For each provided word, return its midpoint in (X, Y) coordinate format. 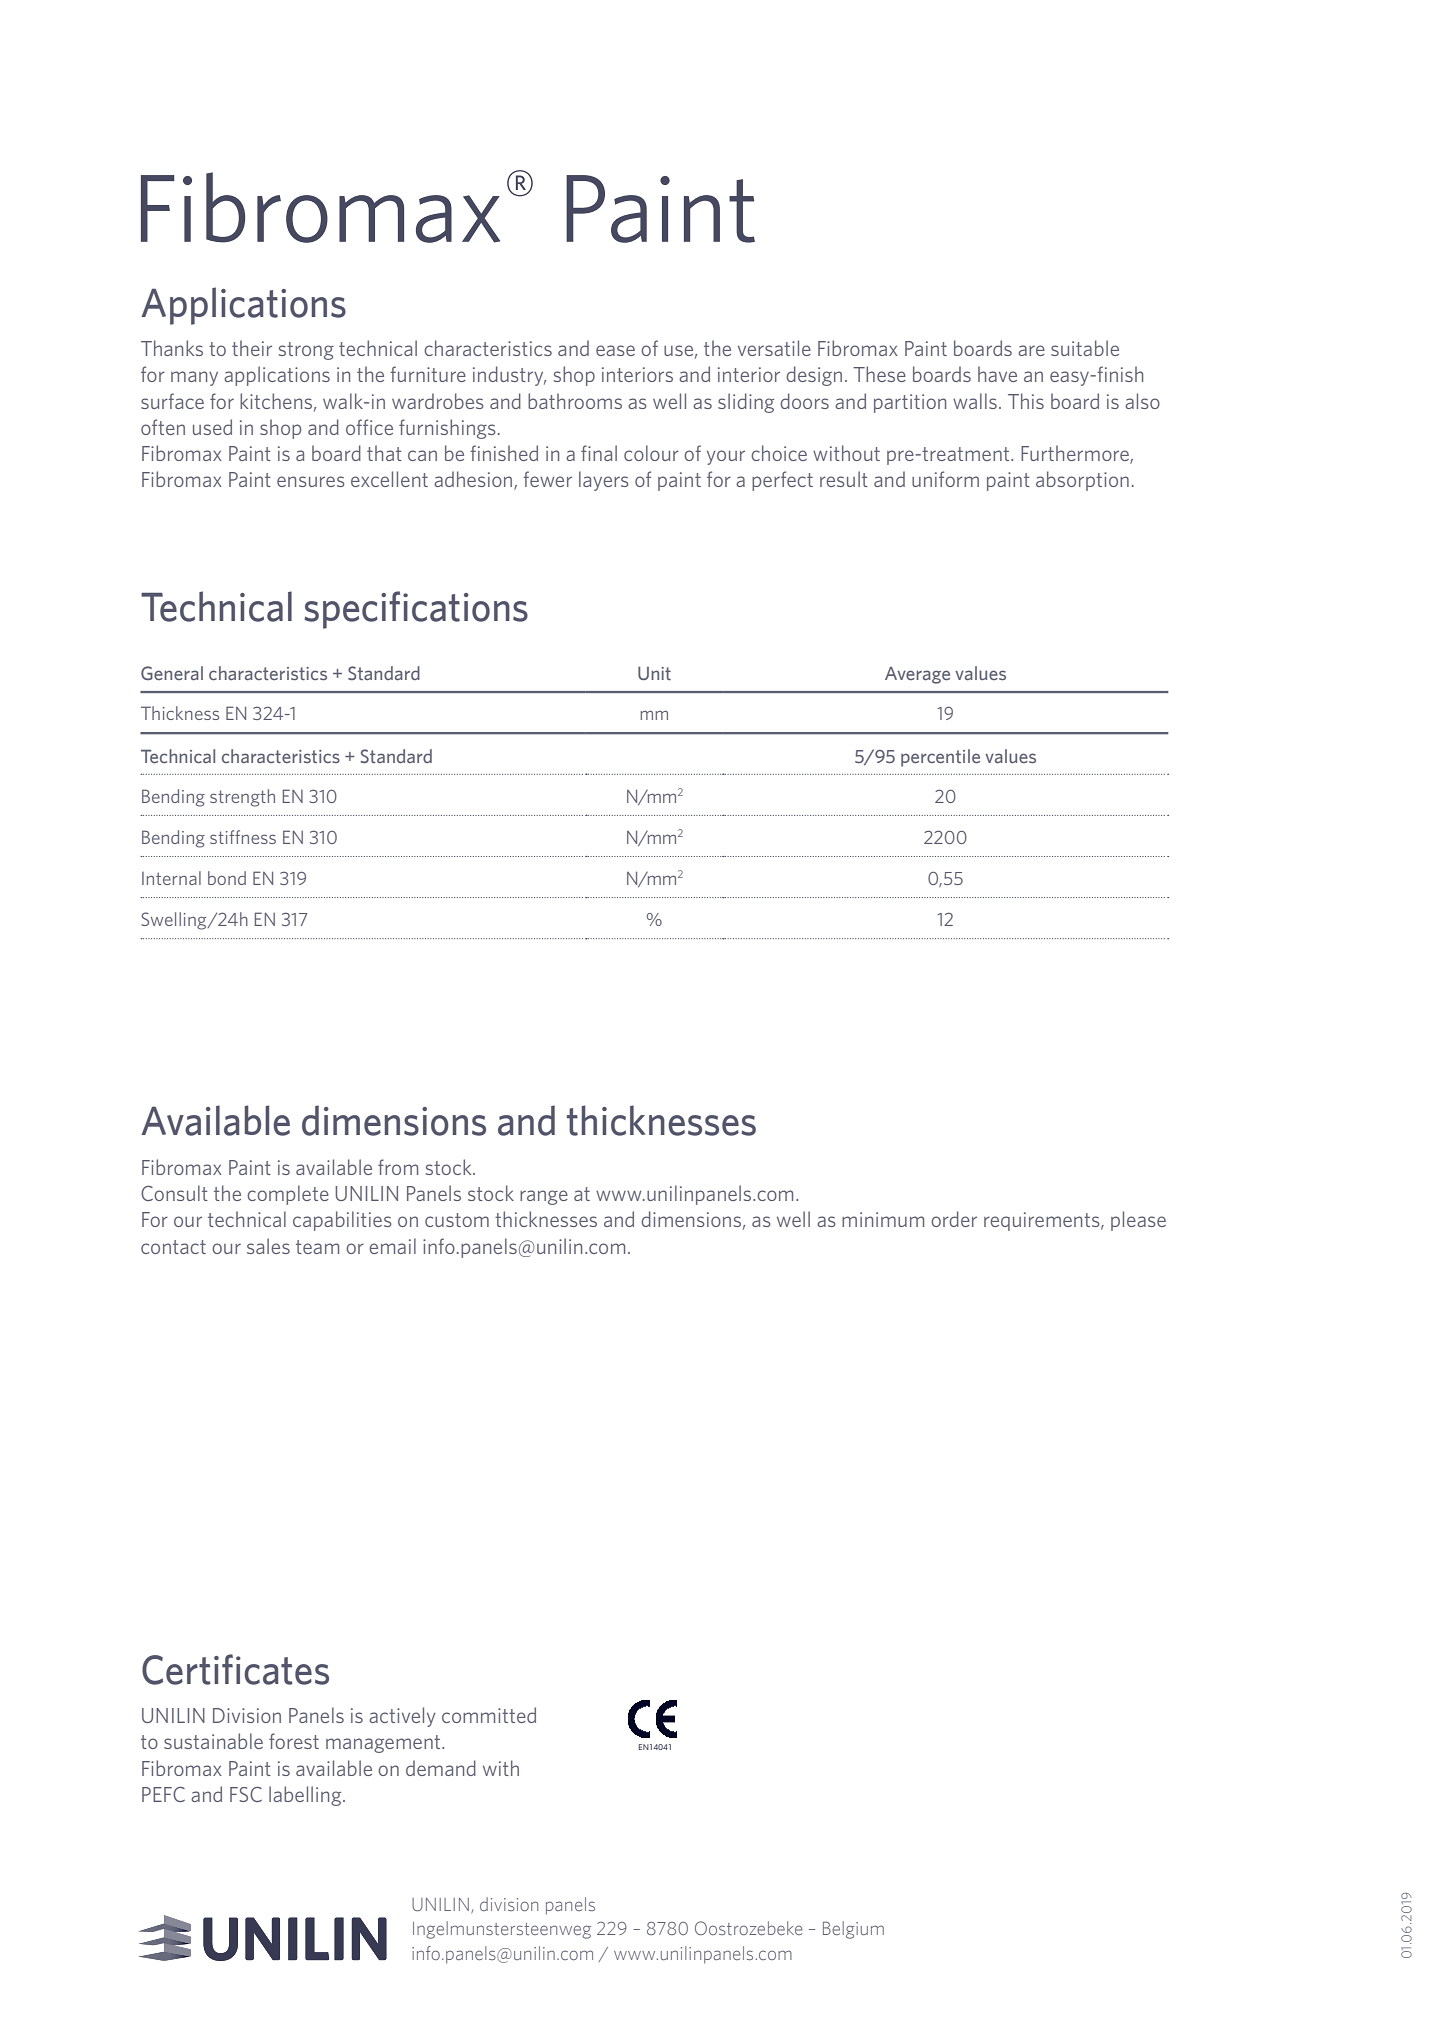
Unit (654, 673)
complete (288, 1195)
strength (242, 798)
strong (306, 351)
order (954, 1219)
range (544, 1197)
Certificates (235, 1669)
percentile (940, 758)
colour (651, 453)
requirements (1043, 1221)
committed (489, 1715)
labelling (306, 1796)
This (1026, 401)
